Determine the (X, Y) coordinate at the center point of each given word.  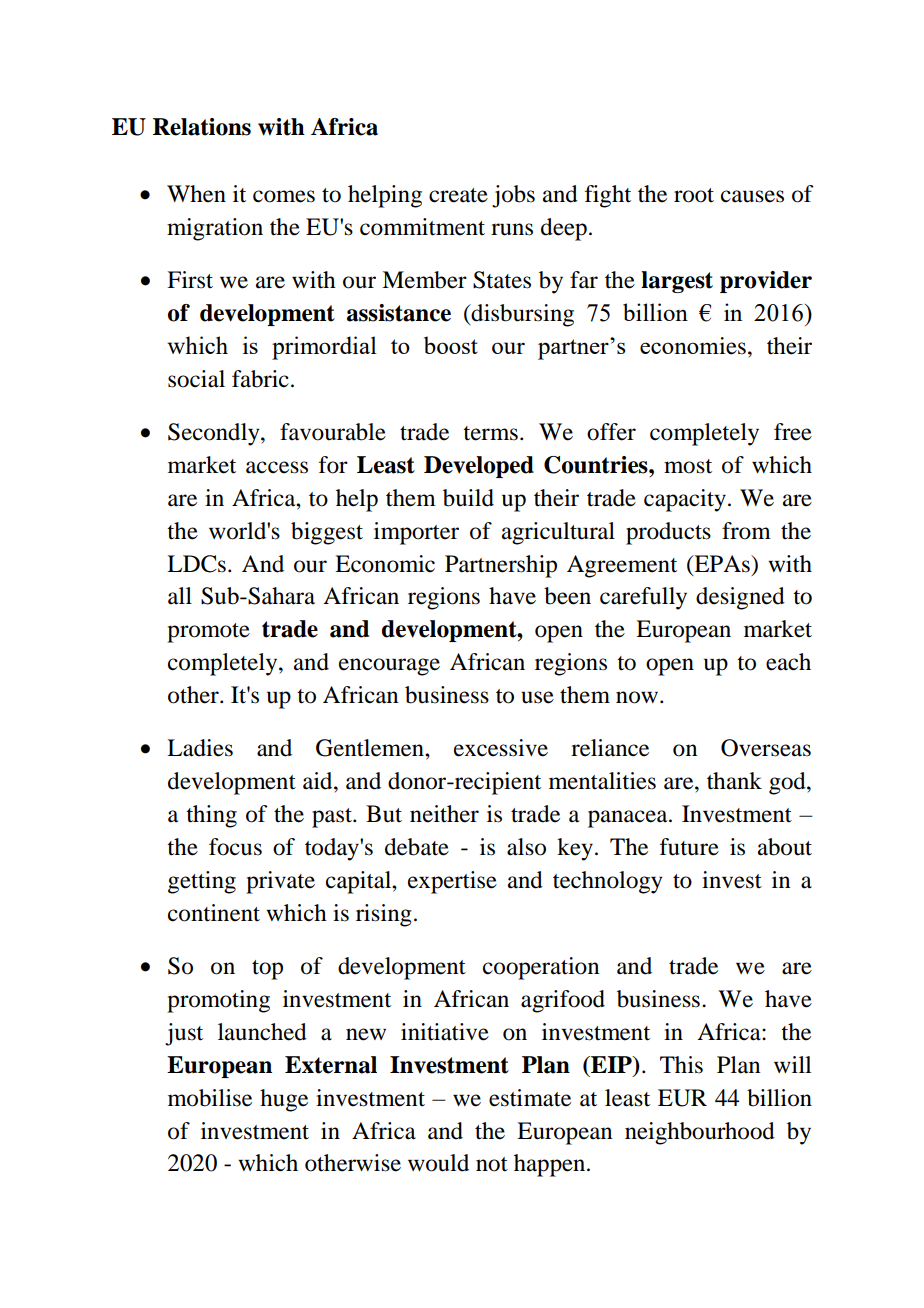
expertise (452, 882)
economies (693, 346)
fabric (260, 379)
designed (740, 598)
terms (490, 433)
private (280, 882)
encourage (389, 667)
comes (284, 196)
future (689, 847)
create (458, 195)
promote (208, 633)
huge (284, 1100)
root (694, 195)
